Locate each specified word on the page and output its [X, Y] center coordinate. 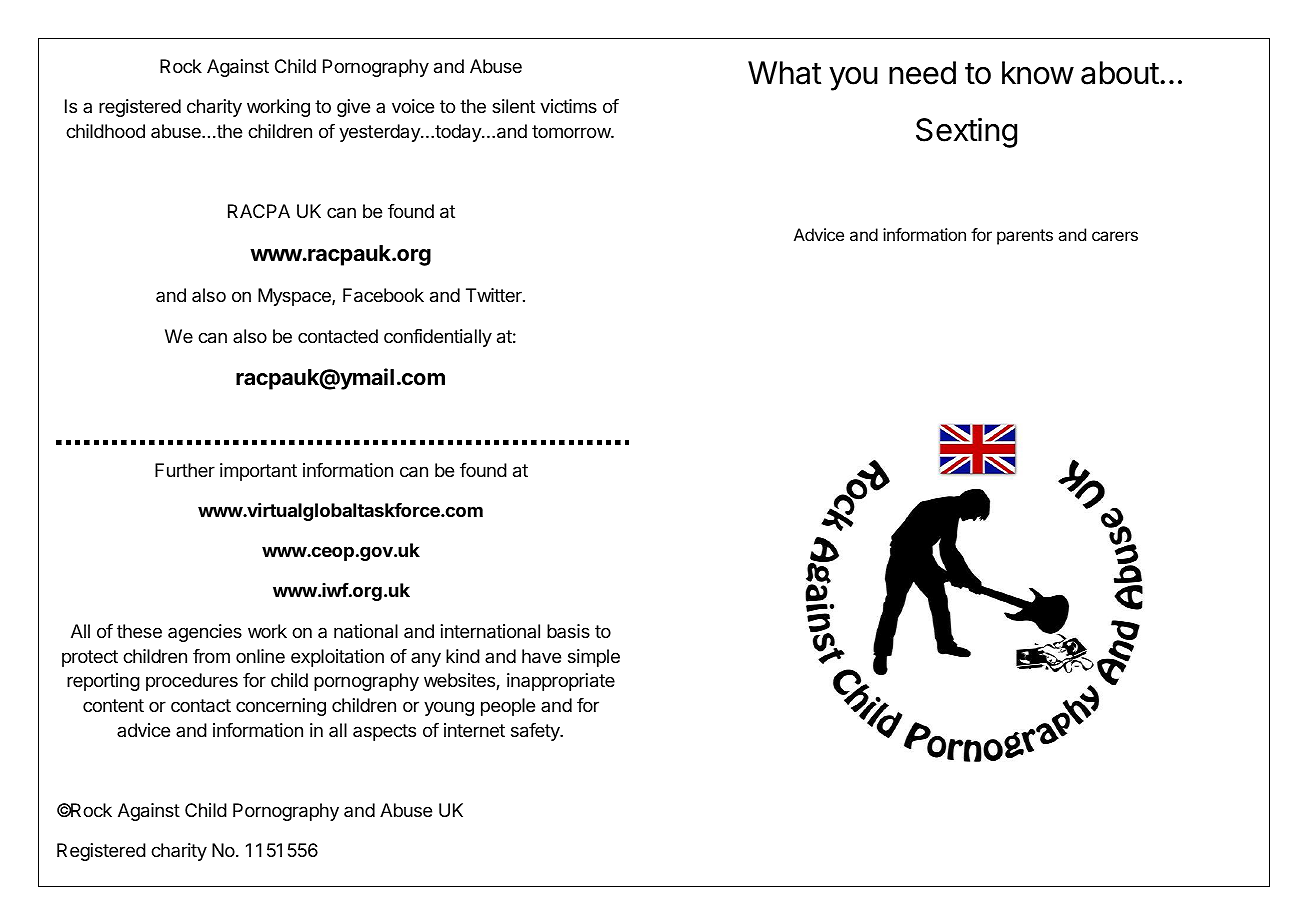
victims [568, 106]
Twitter [495, 295]
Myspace [295, 297]
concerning [281, 707]
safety [536, 732]
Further [185, 470]
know [1038, 73]
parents [1025, 237]
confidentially [438, 338]
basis [568, 631]
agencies [205, 633]
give [353, 108]
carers [1115, 236]
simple [594, 658]
